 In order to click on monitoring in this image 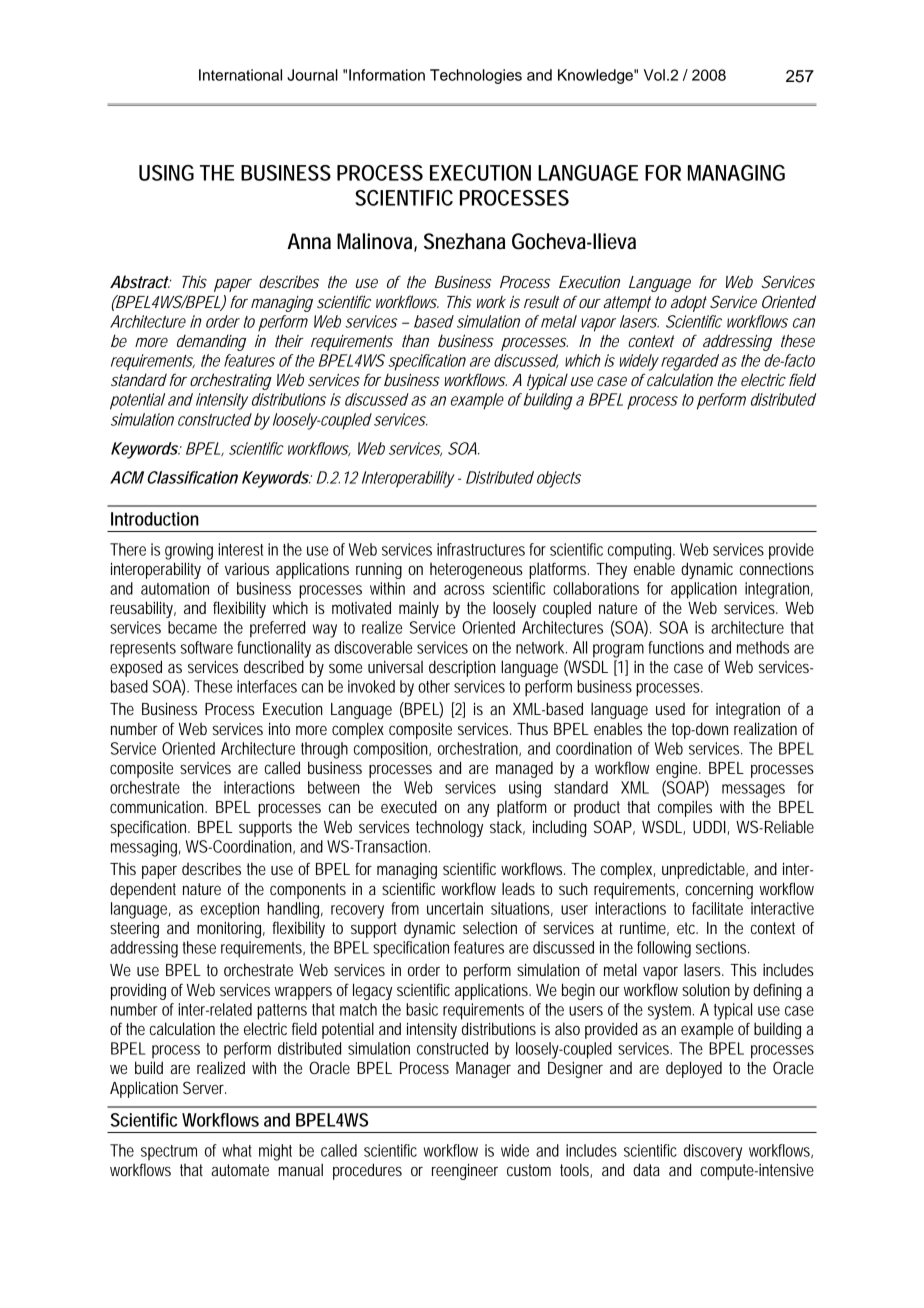, I will do `click(229, 930)`.
